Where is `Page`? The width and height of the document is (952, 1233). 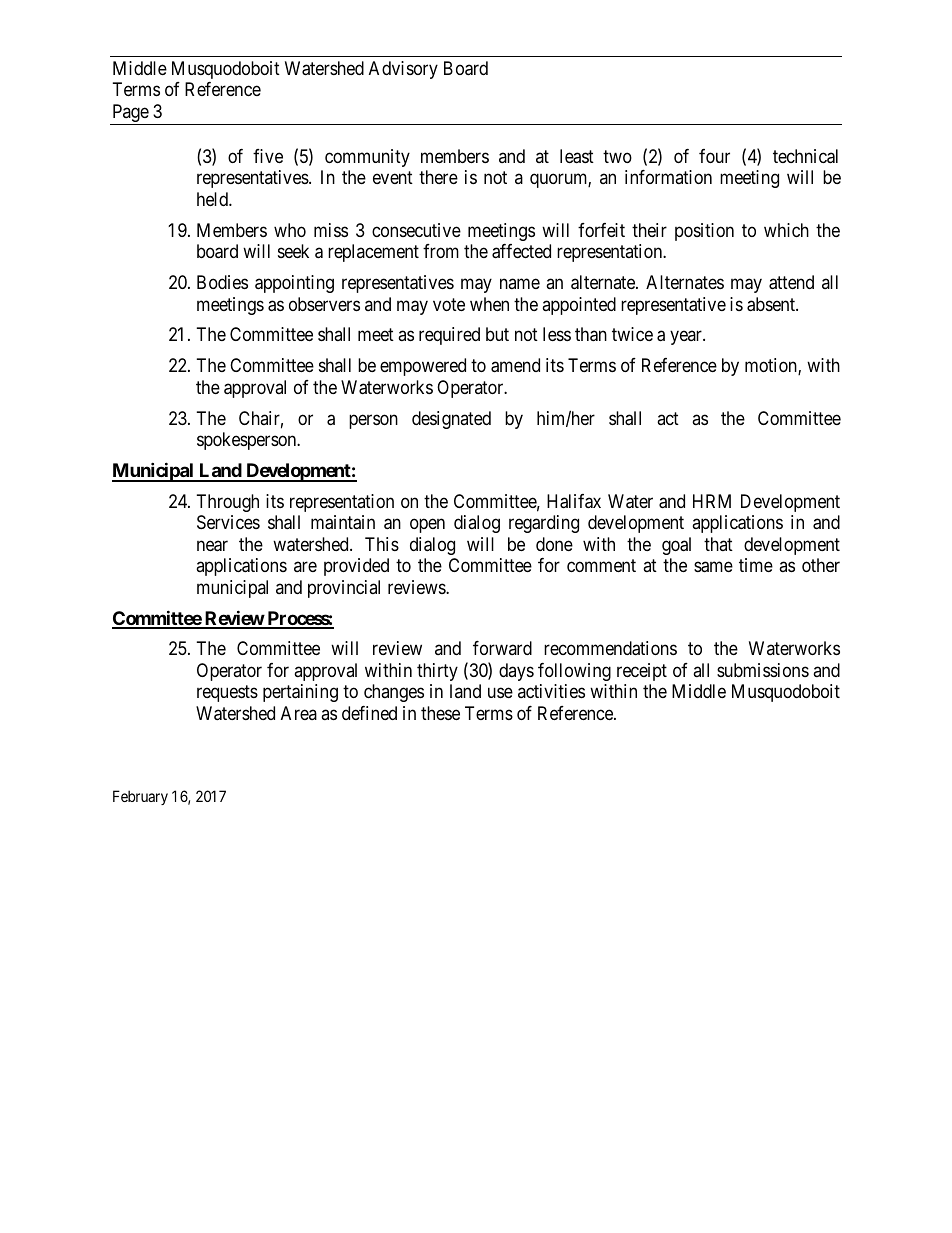
Page is located at coordinates (130, 114).
